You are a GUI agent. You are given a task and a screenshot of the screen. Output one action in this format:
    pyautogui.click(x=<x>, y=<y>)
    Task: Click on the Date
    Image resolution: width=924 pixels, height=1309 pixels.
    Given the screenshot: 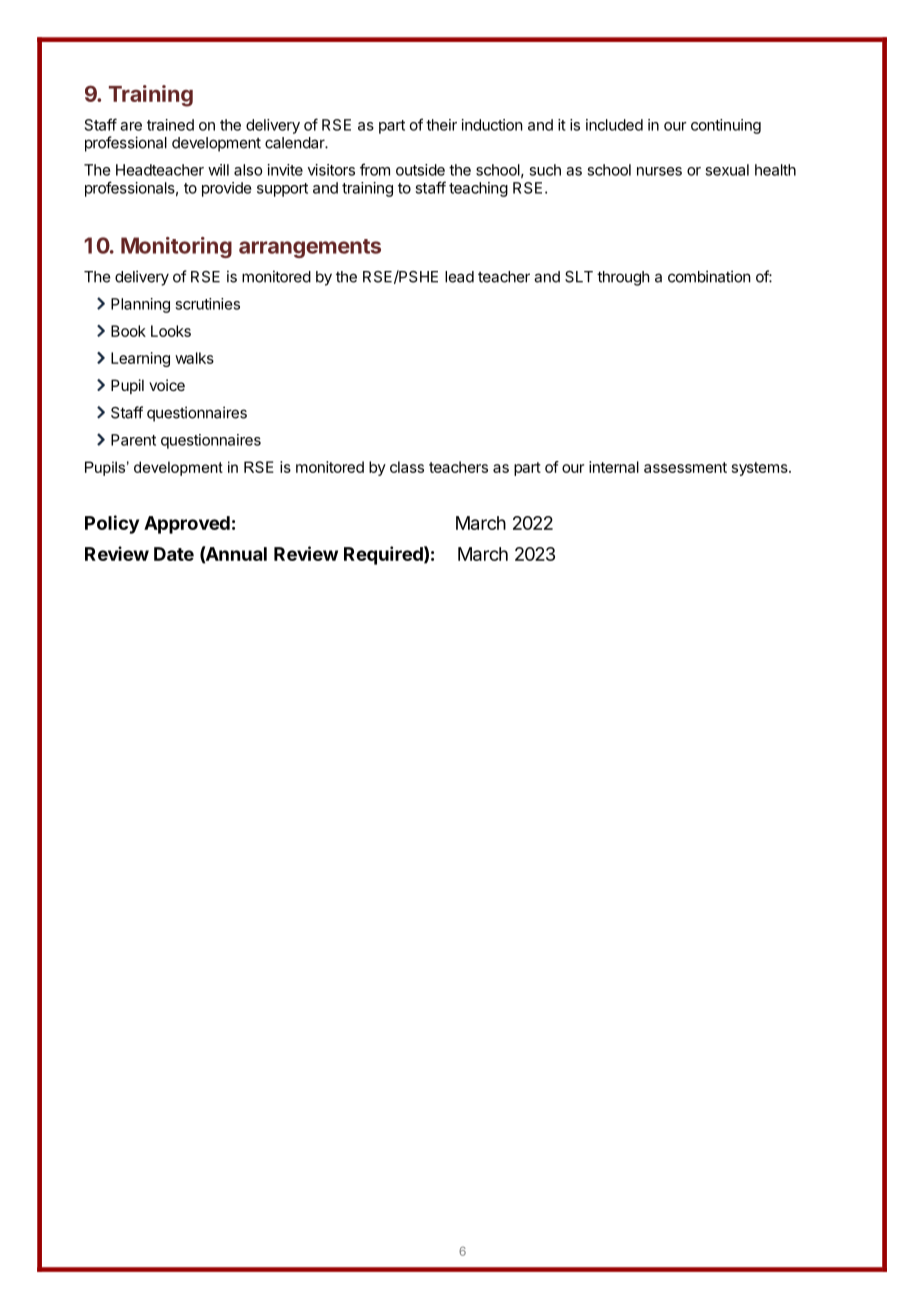 What is the action you would take?
    pyautogui.click(x=174, y=554)
